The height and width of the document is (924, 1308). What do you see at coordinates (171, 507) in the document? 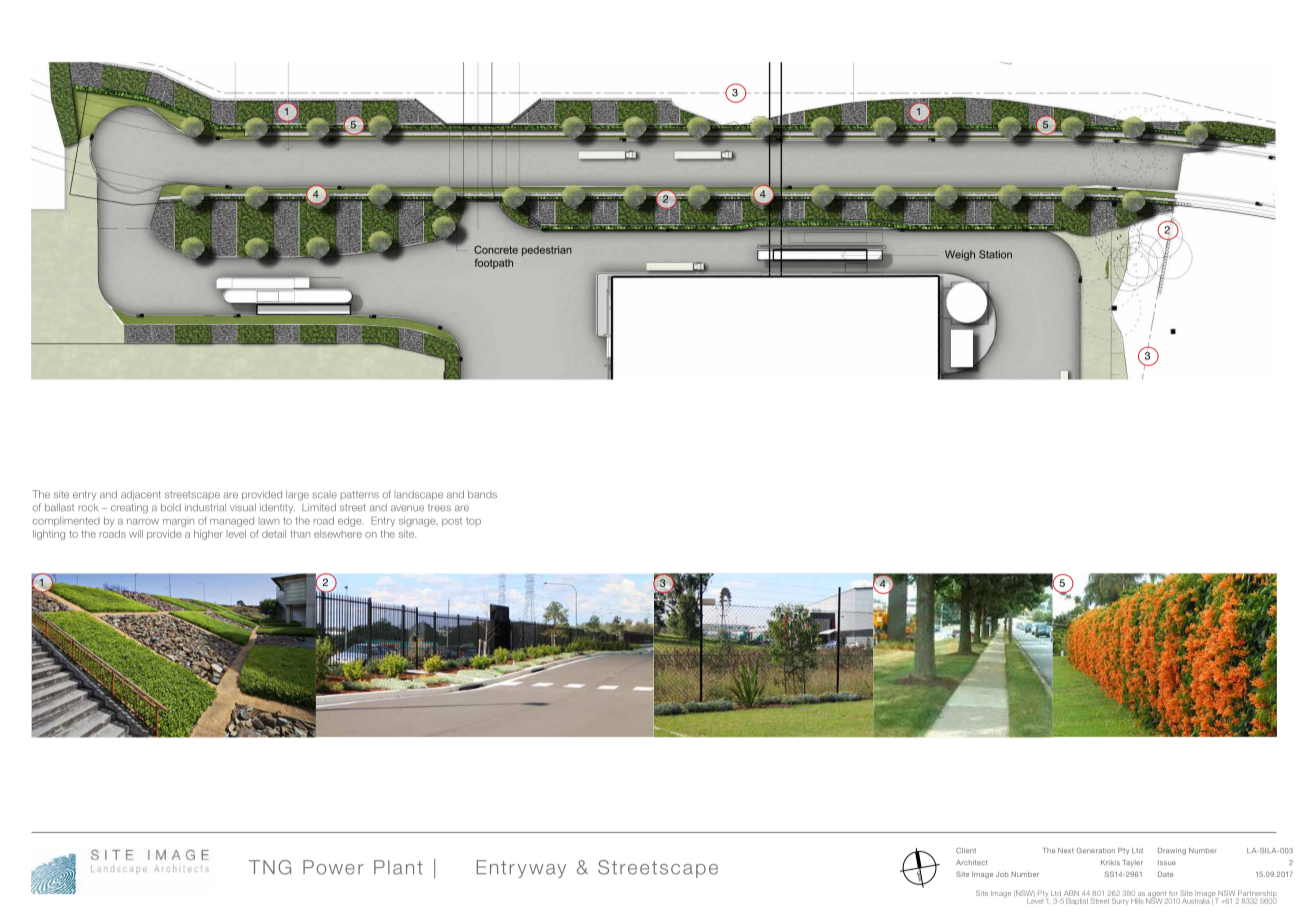
I see `bold` at bounding box center [171, 507].
